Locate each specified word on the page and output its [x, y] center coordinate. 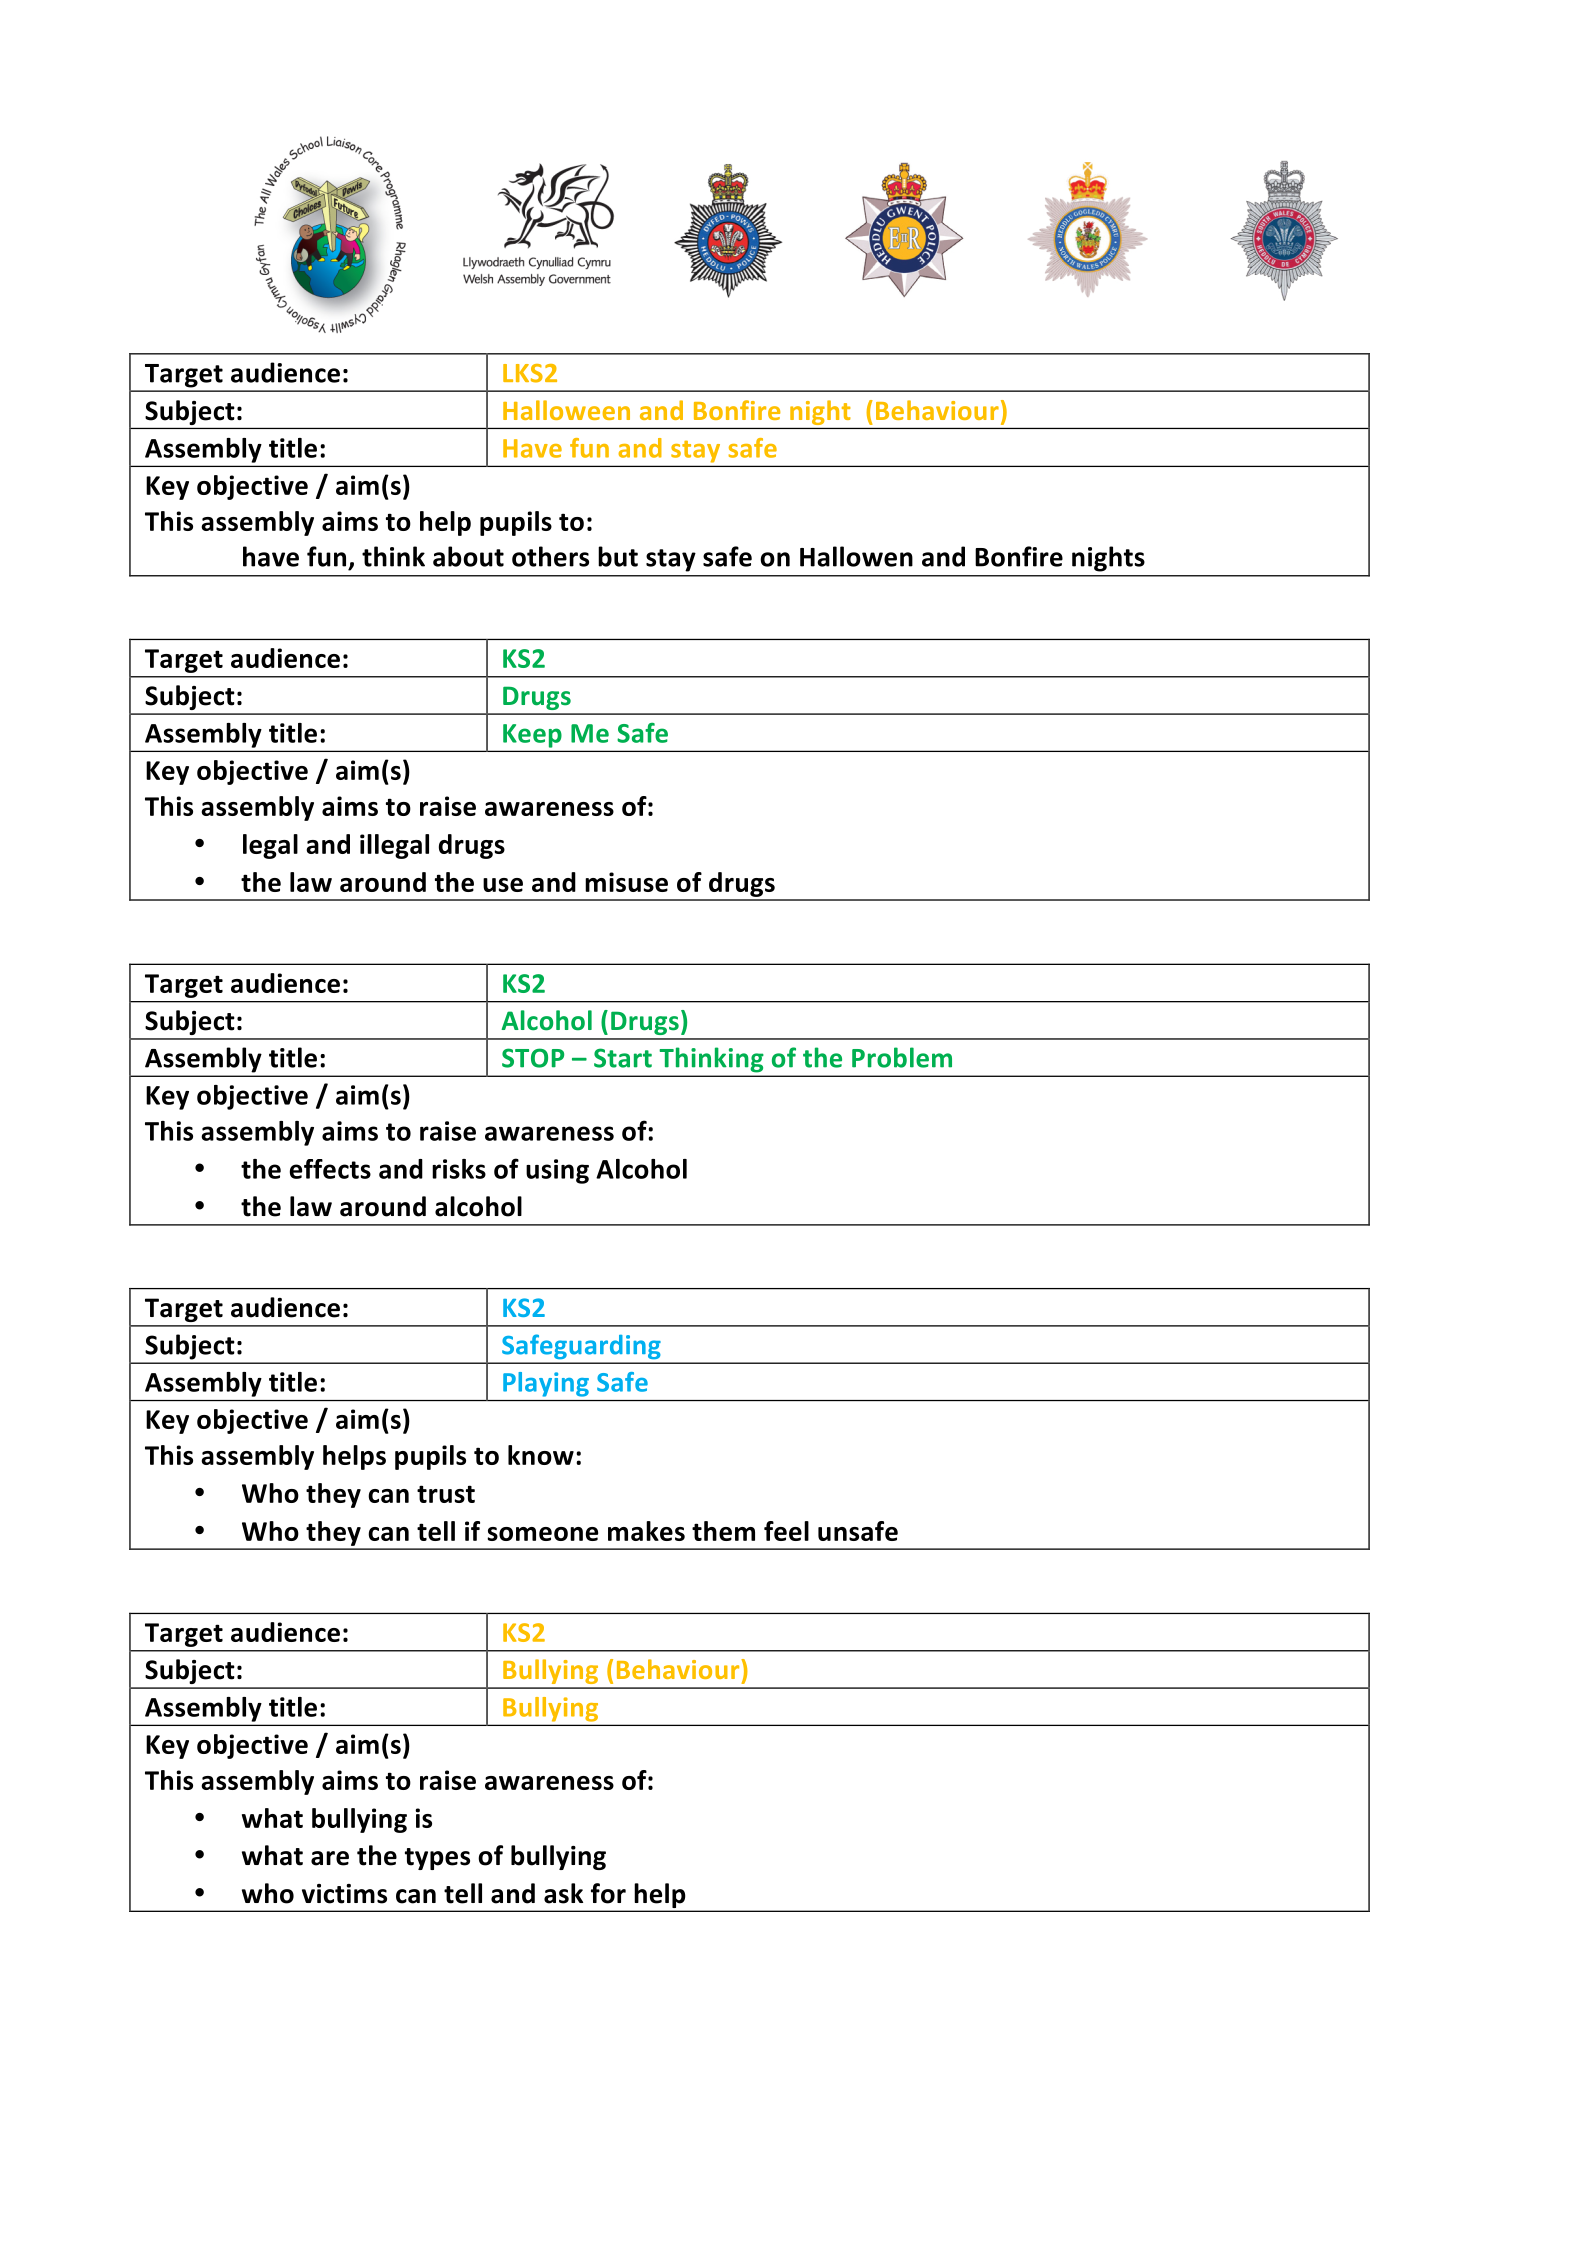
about [468, 556]
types [437, 1859]
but [618, 556]
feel [786, 1531]
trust [446, 1494]
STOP [533, 1058]
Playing [546, 1384]
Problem [902, 1057]
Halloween [566, 410]
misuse [626, 882]
